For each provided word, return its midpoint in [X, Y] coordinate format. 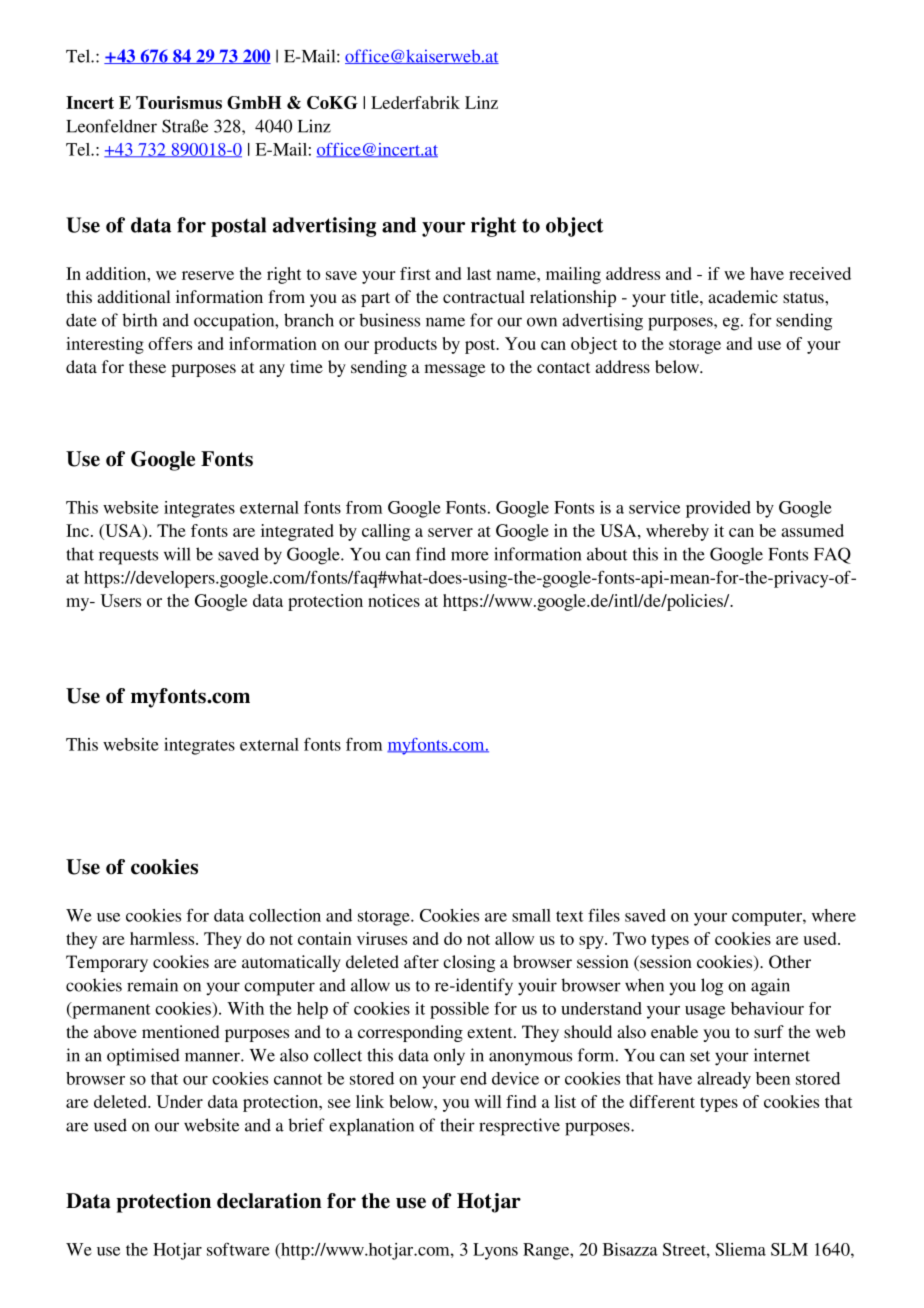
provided [718, 509]
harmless [163, 938]
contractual [484, 296]
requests [128, 557]
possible [459, 1010]
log [712, 987]
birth [139, 320]
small [531, 915]
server [450, 532]
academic [743, 296]
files [604, 915]
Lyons [495, 1251]
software [238, 1249]
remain [152, 985]
